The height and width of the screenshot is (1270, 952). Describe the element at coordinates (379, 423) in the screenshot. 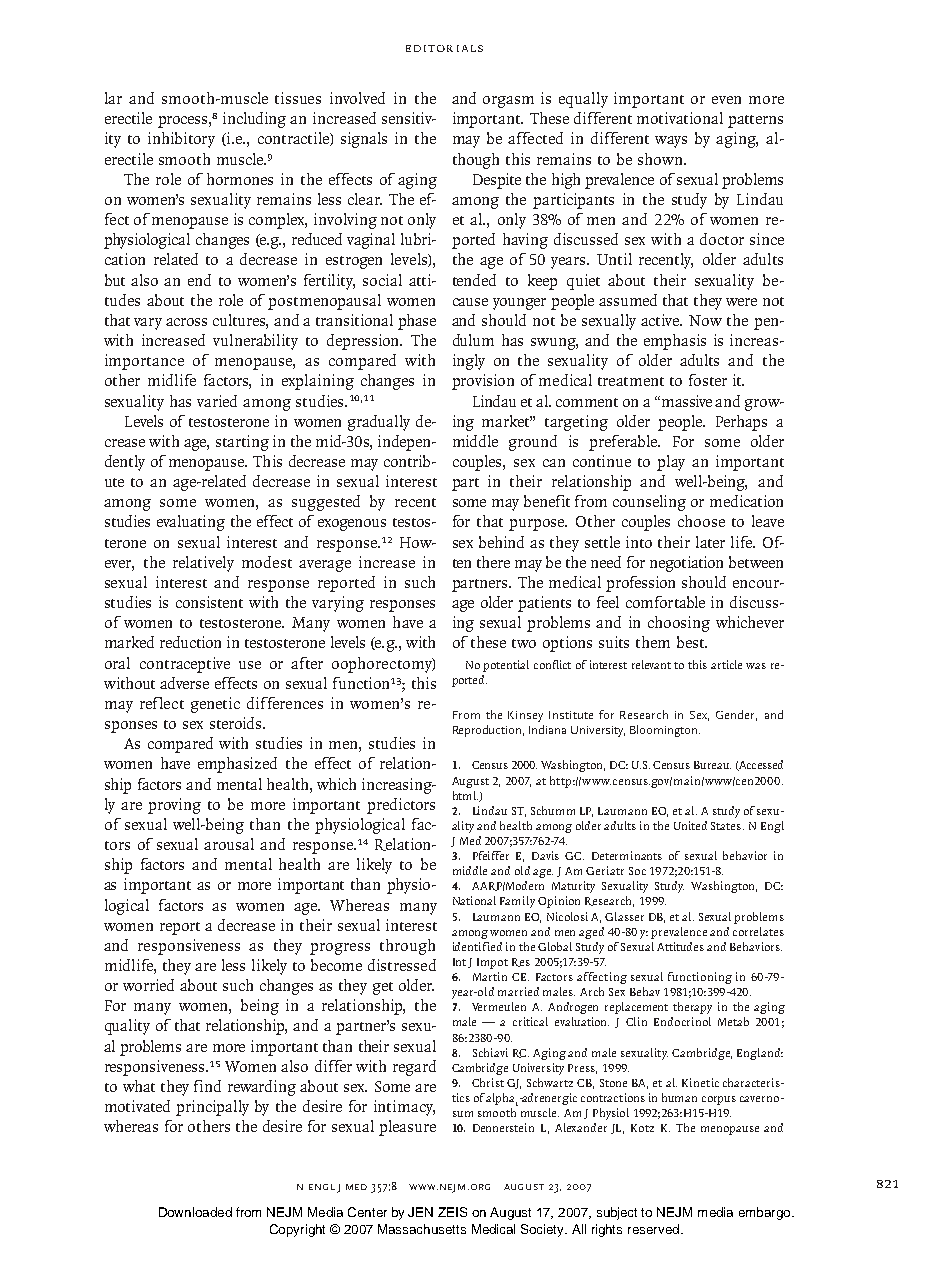

I see `gradually` at that location.
